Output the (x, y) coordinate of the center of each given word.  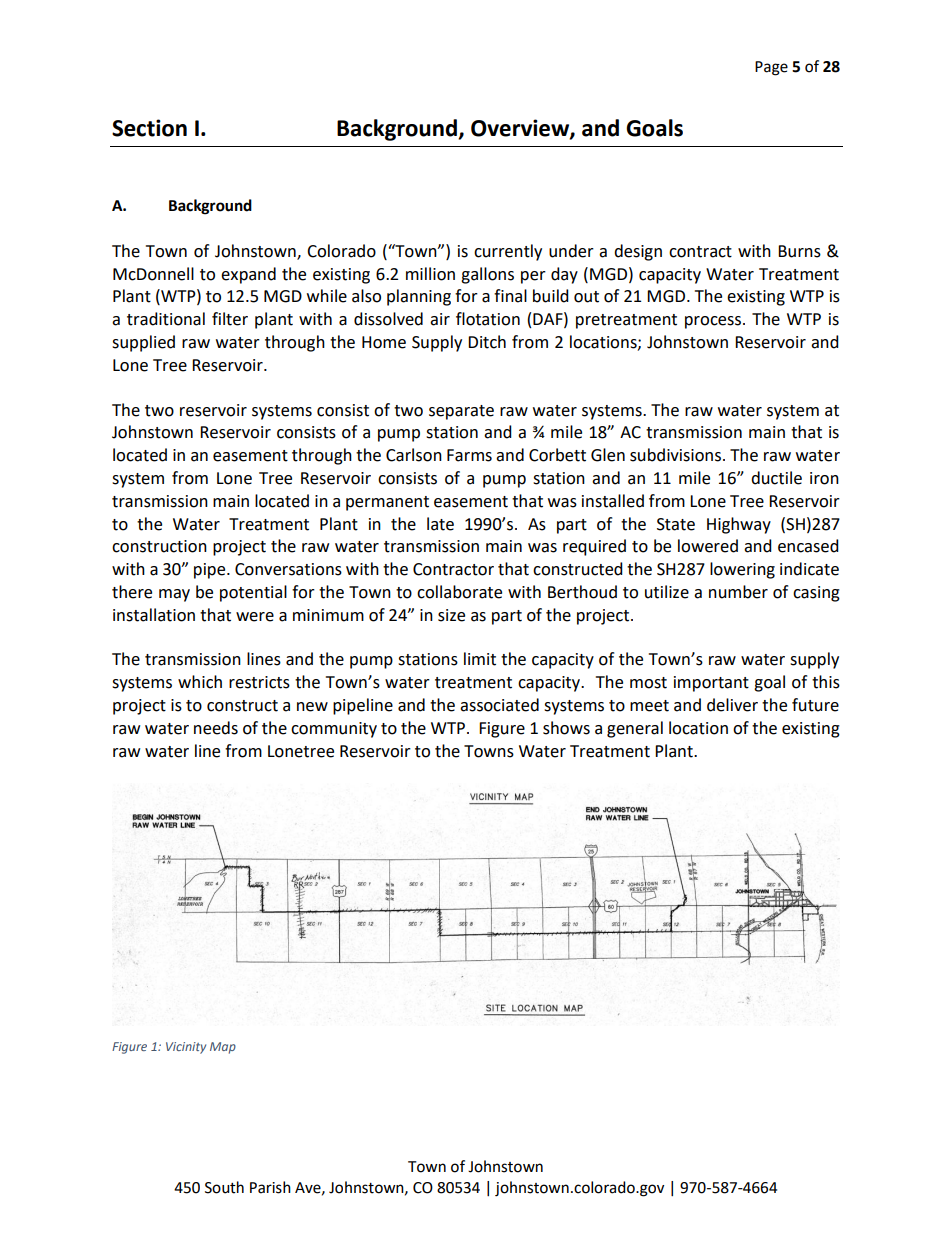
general (635, 729)
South (224, 1187)
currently (508, 252)
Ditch (487, 342)
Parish (270, 1187)
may (174, 595)
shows (566, 728)
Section (149, 128)
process (713, 322)
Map (223, 1048)
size (451, 615)
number (738, 592)
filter (230, 319)
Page (771, 68)
